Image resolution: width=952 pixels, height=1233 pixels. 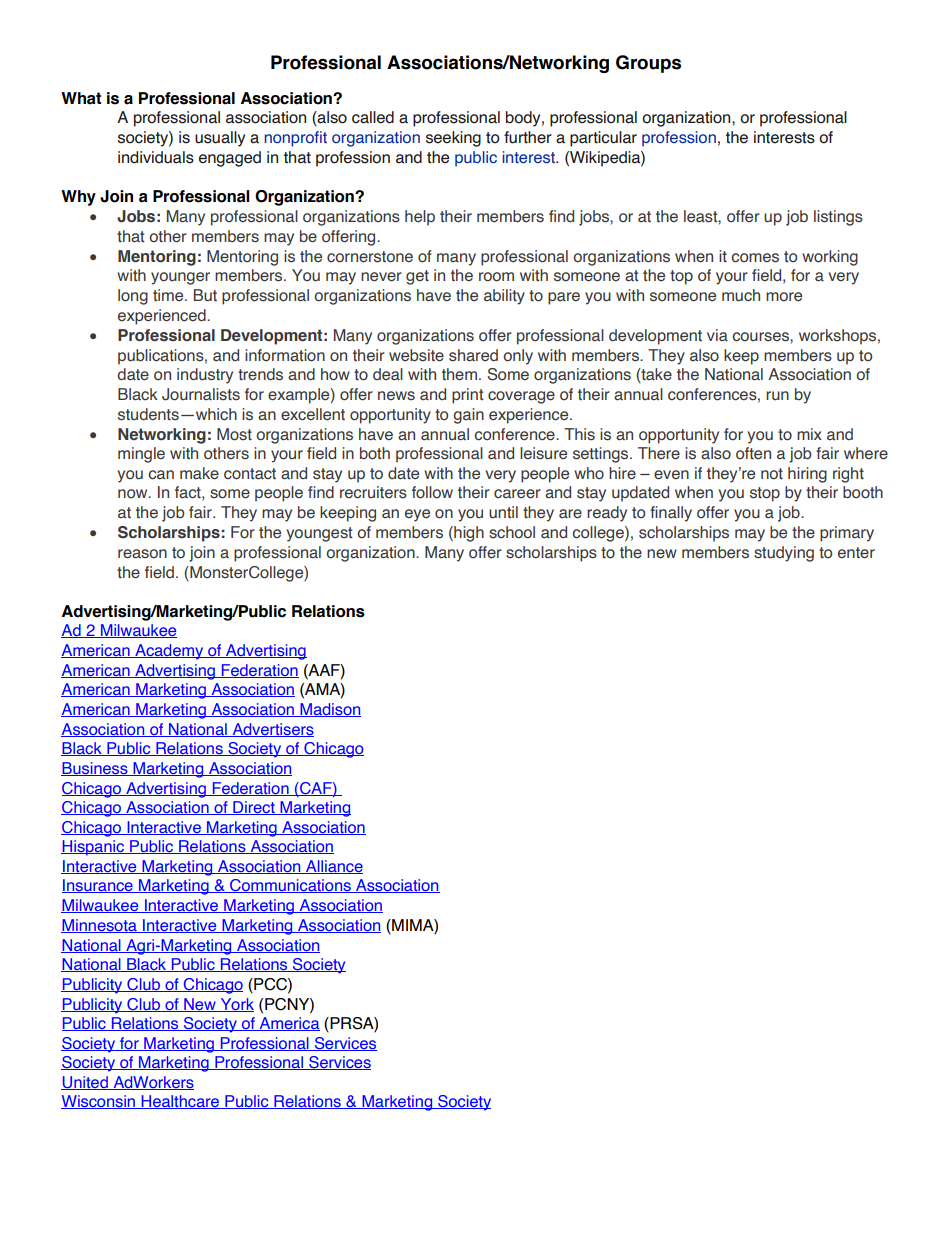 What do you see at coordinates (180, 1102) in the screenshot?
I see `Healthcare` at bounding box center [180, 1102].
